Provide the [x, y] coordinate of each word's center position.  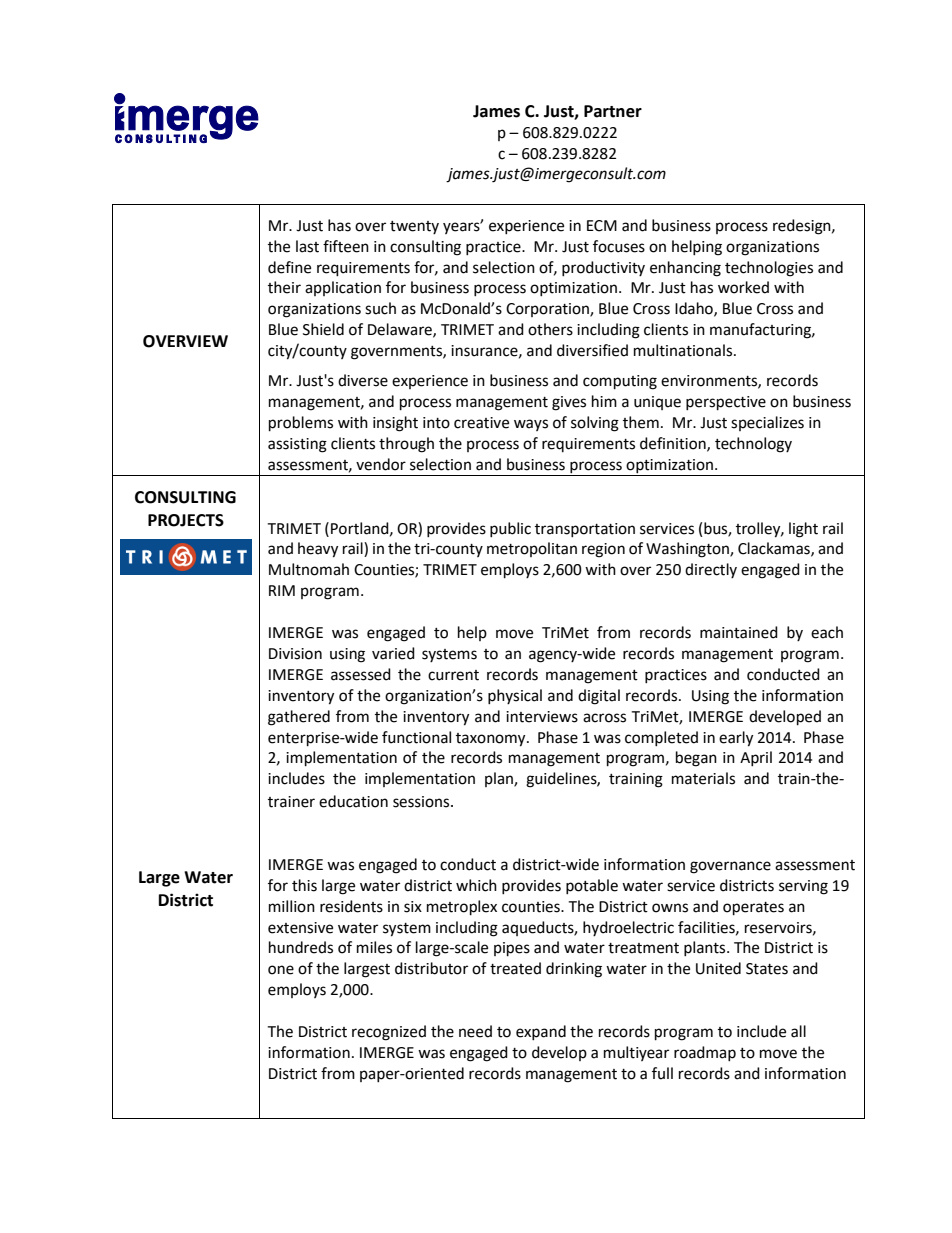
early [736, 739]
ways [531, 425]
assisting [297, 445]
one [281, 970]
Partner [613, 111]
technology [753, 445]
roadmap [705, 1053]
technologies [769, 269]
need [475, 1031]
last [307, 246]
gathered [299, 718]
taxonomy [492, 740]
